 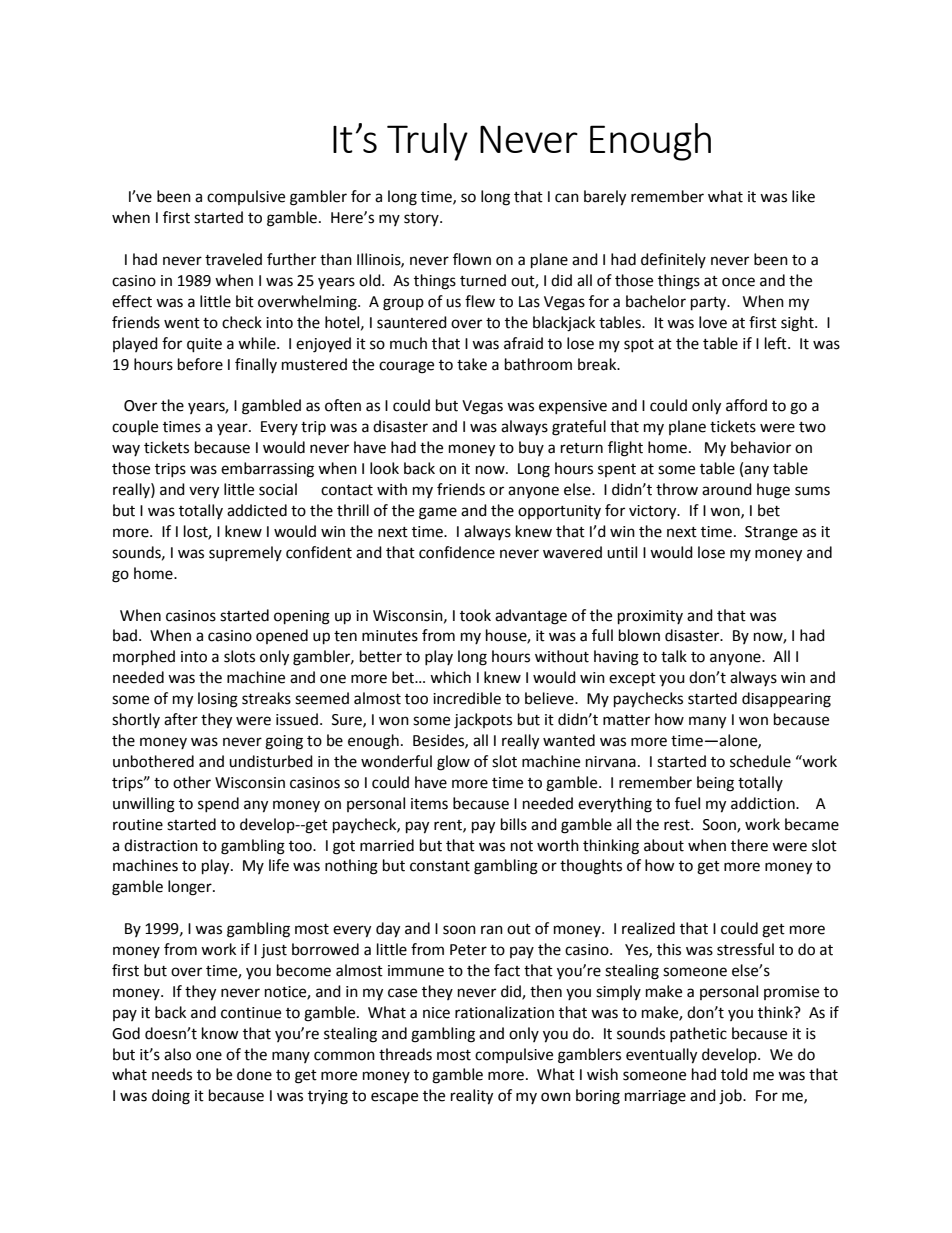 What do you see at coordinates (233, 259) in the page?
I see `traveled` at bounding box center [233, 259].
